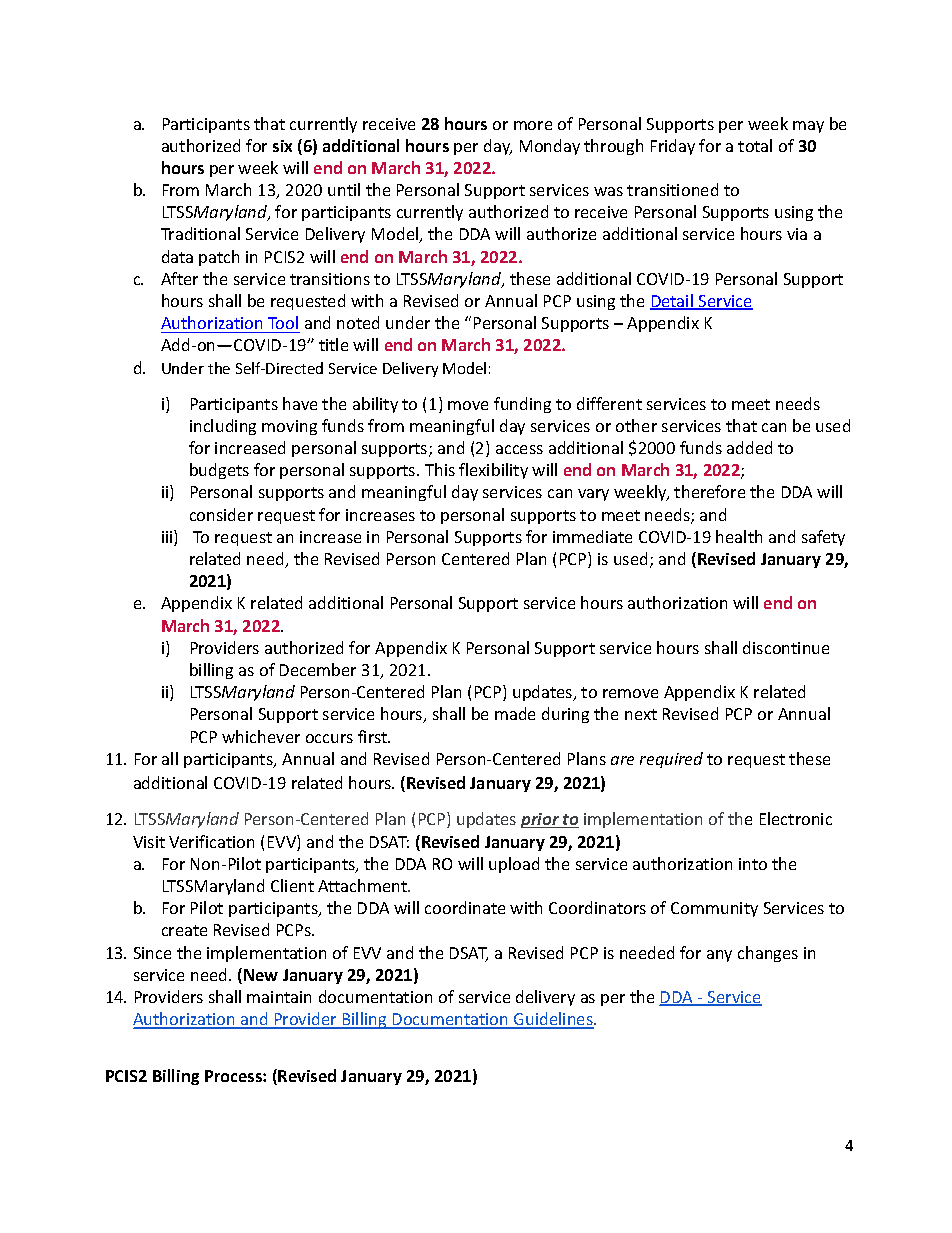  What do you see at coordinates (749, 447) in the image?
I see `added` at bounding box center [749, 447].
